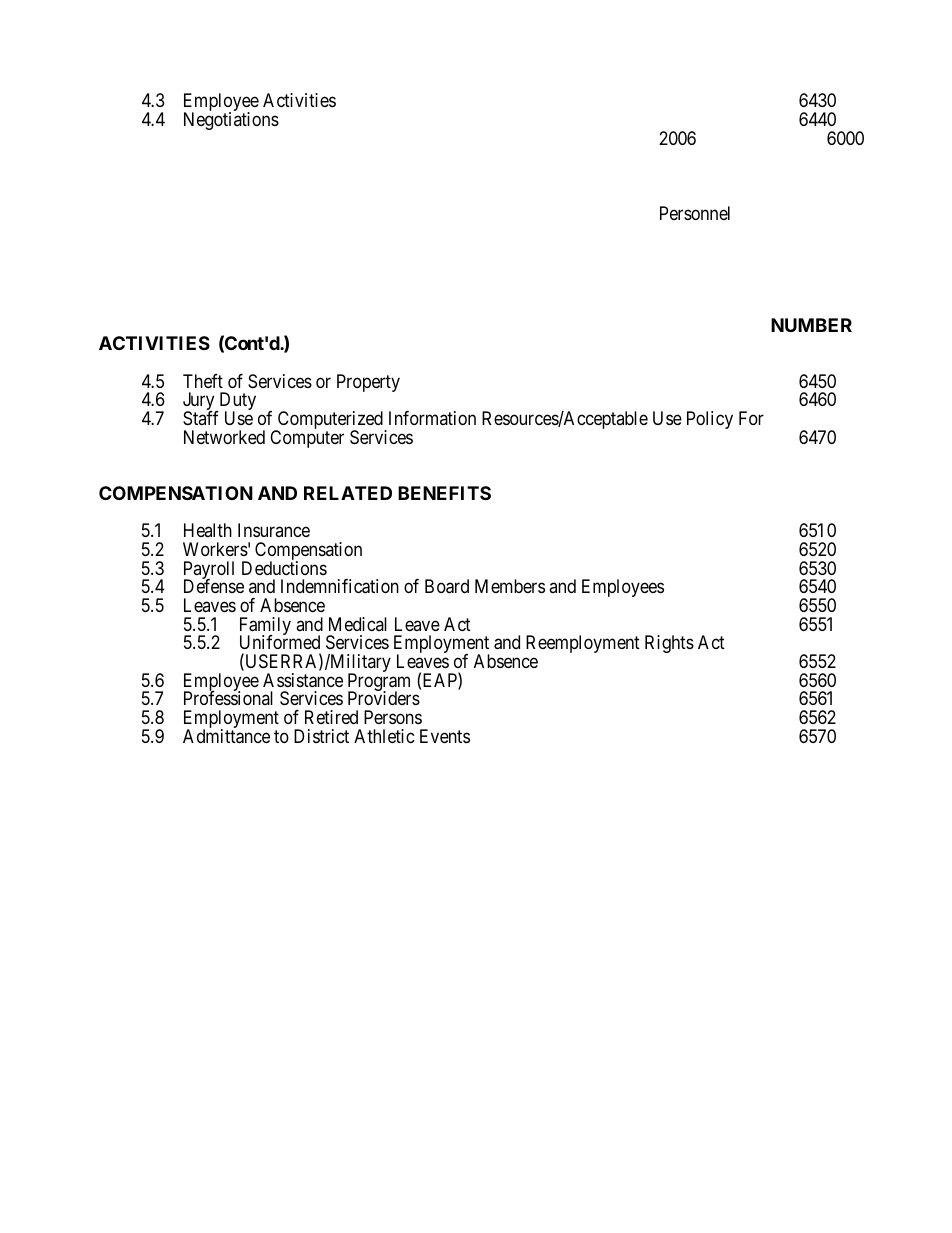 The height and width of the image is (1233, 952). Describe the element at coordinates (368, 383) in the image. I see `Property` at that location.
